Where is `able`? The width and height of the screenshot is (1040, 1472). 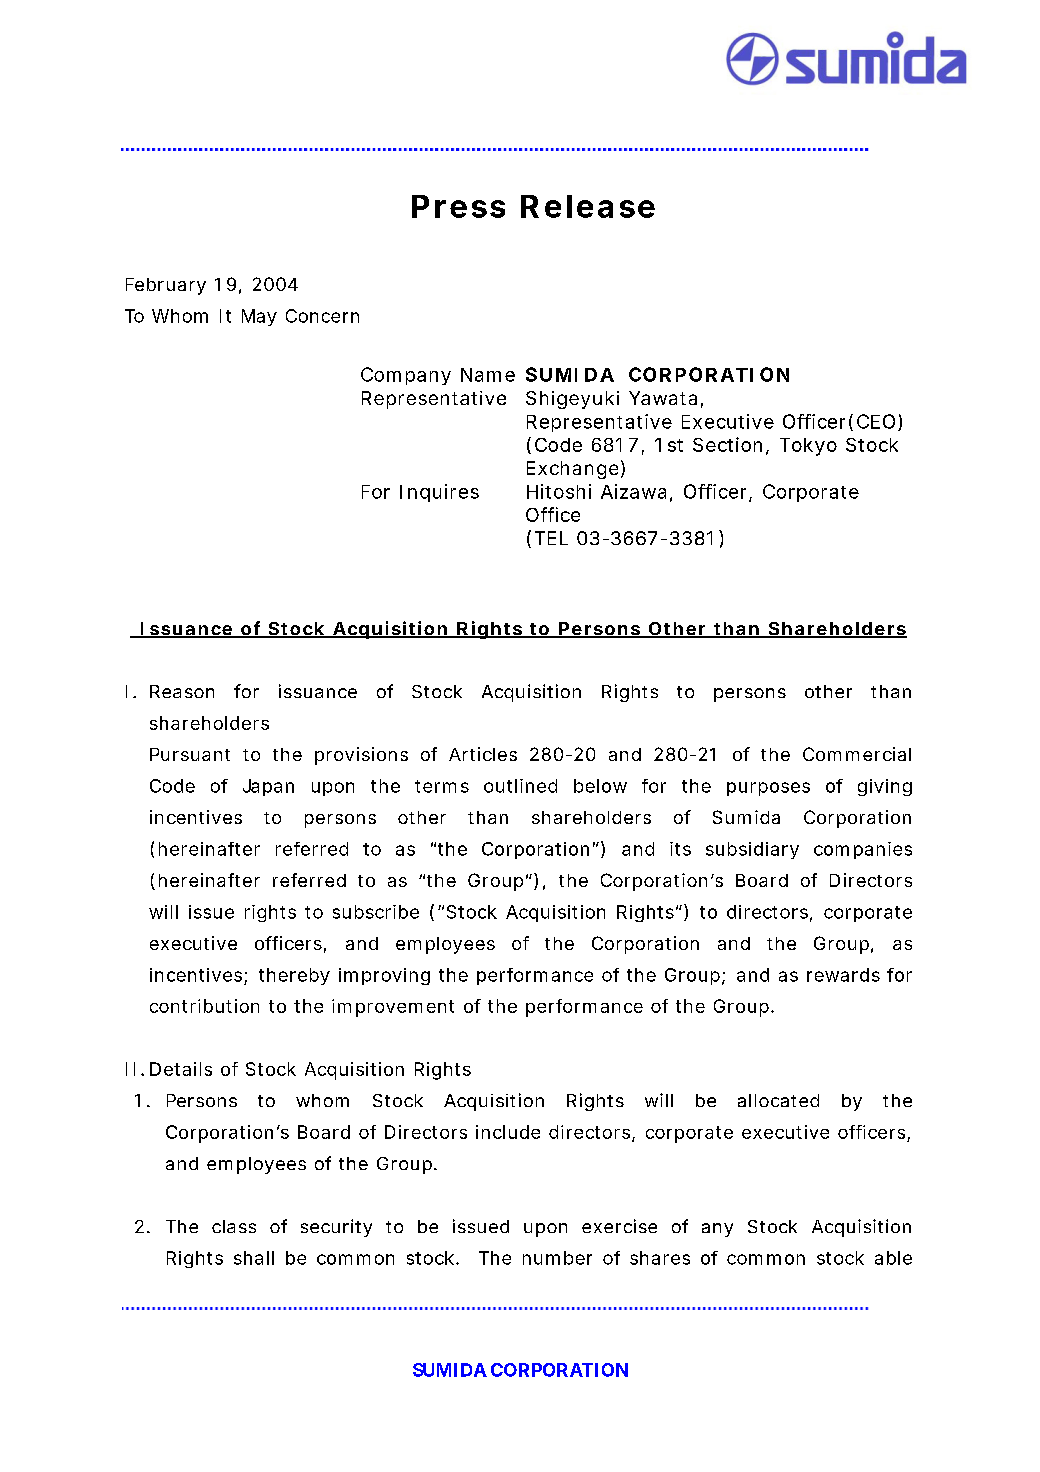 able is located at coordinates (893, 1258).
